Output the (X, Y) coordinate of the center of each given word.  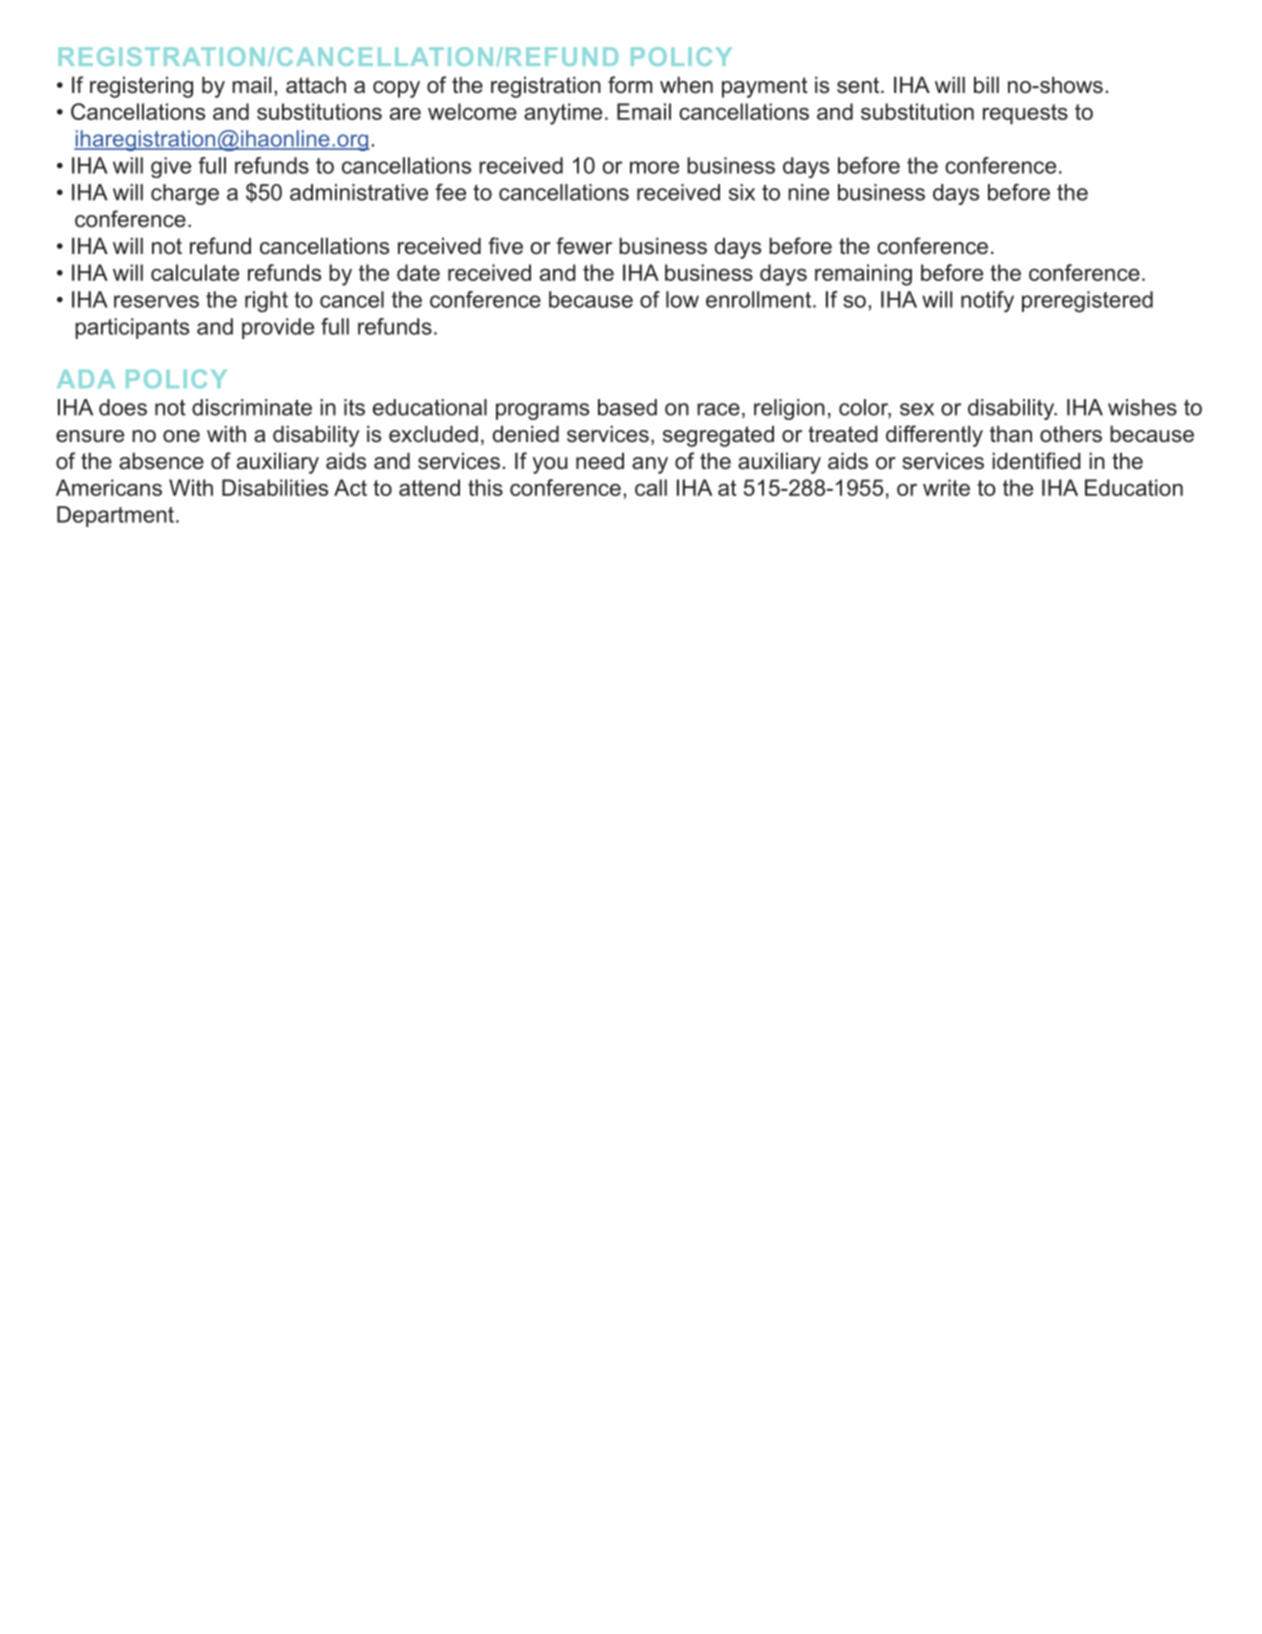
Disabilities (275, 487)
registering (141, 87)
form (630, 85)
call (651, 487)
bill (986, 85)
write (946, 487)
